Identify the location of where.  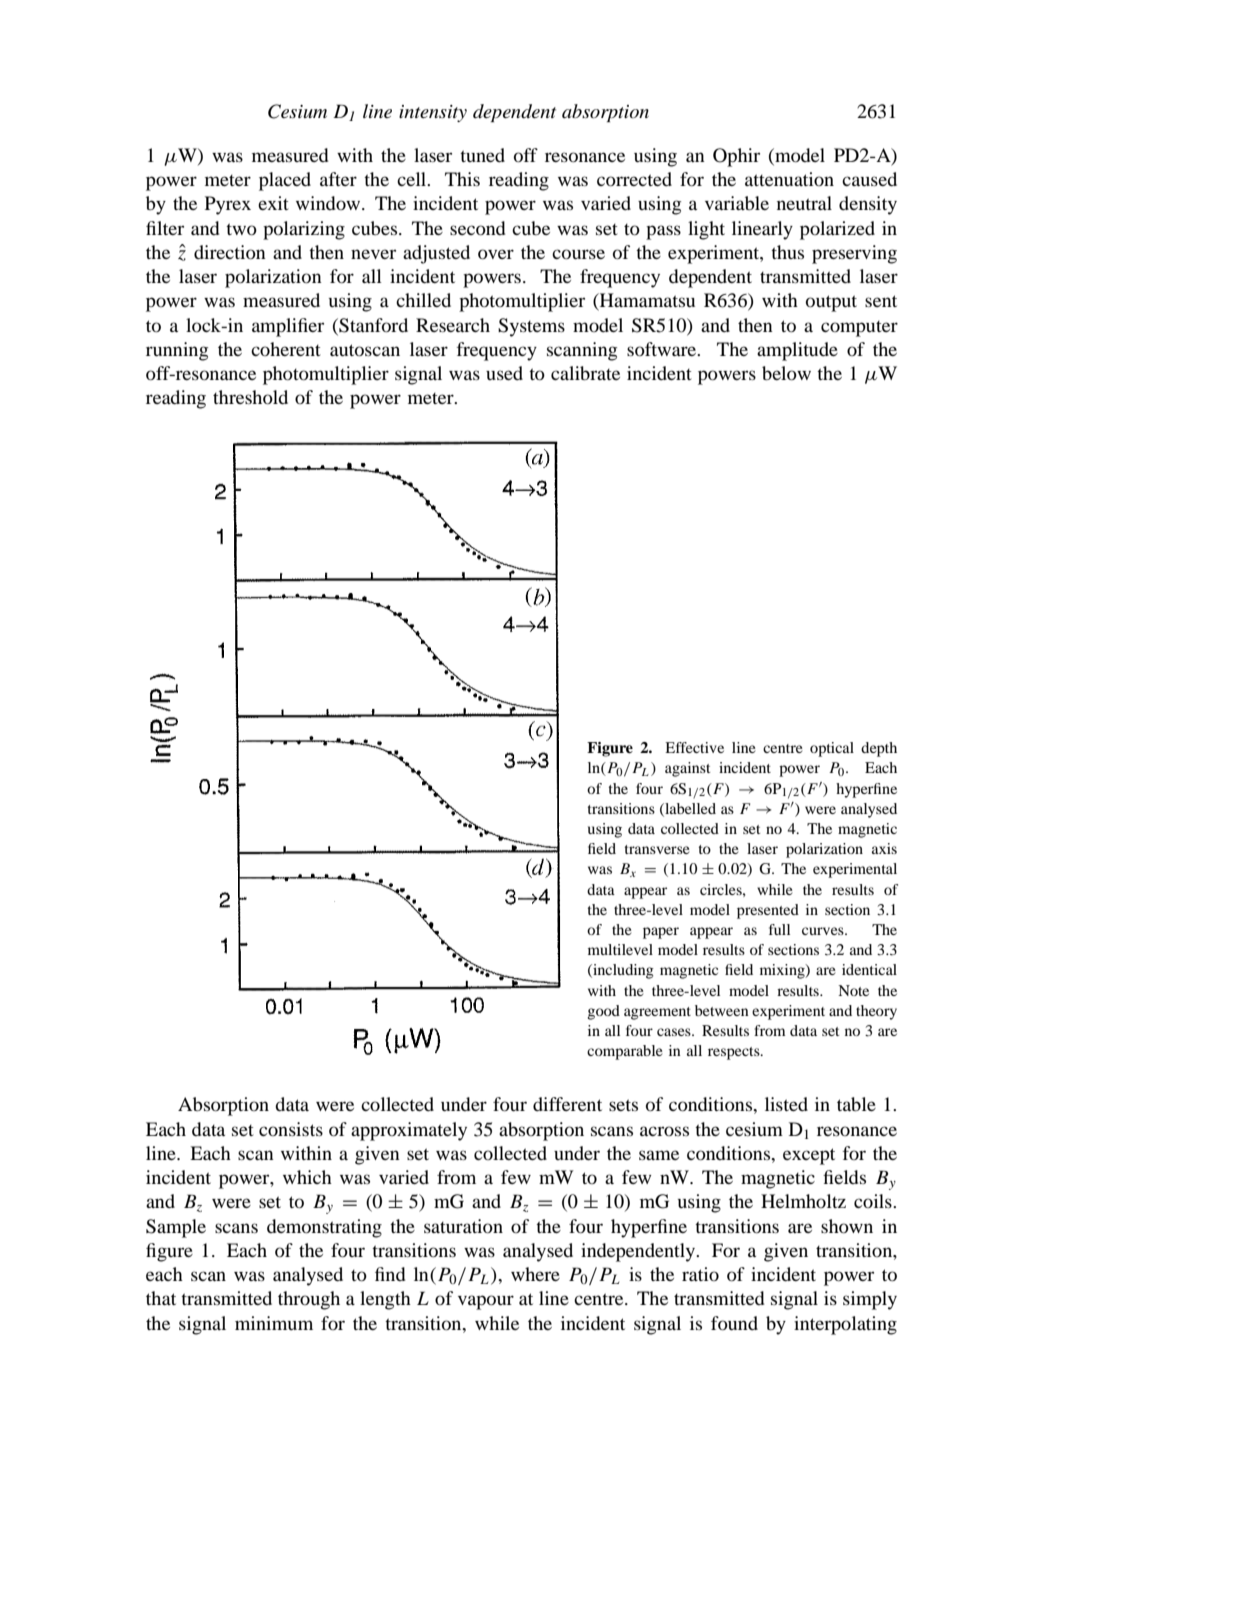
(535, 1274).
